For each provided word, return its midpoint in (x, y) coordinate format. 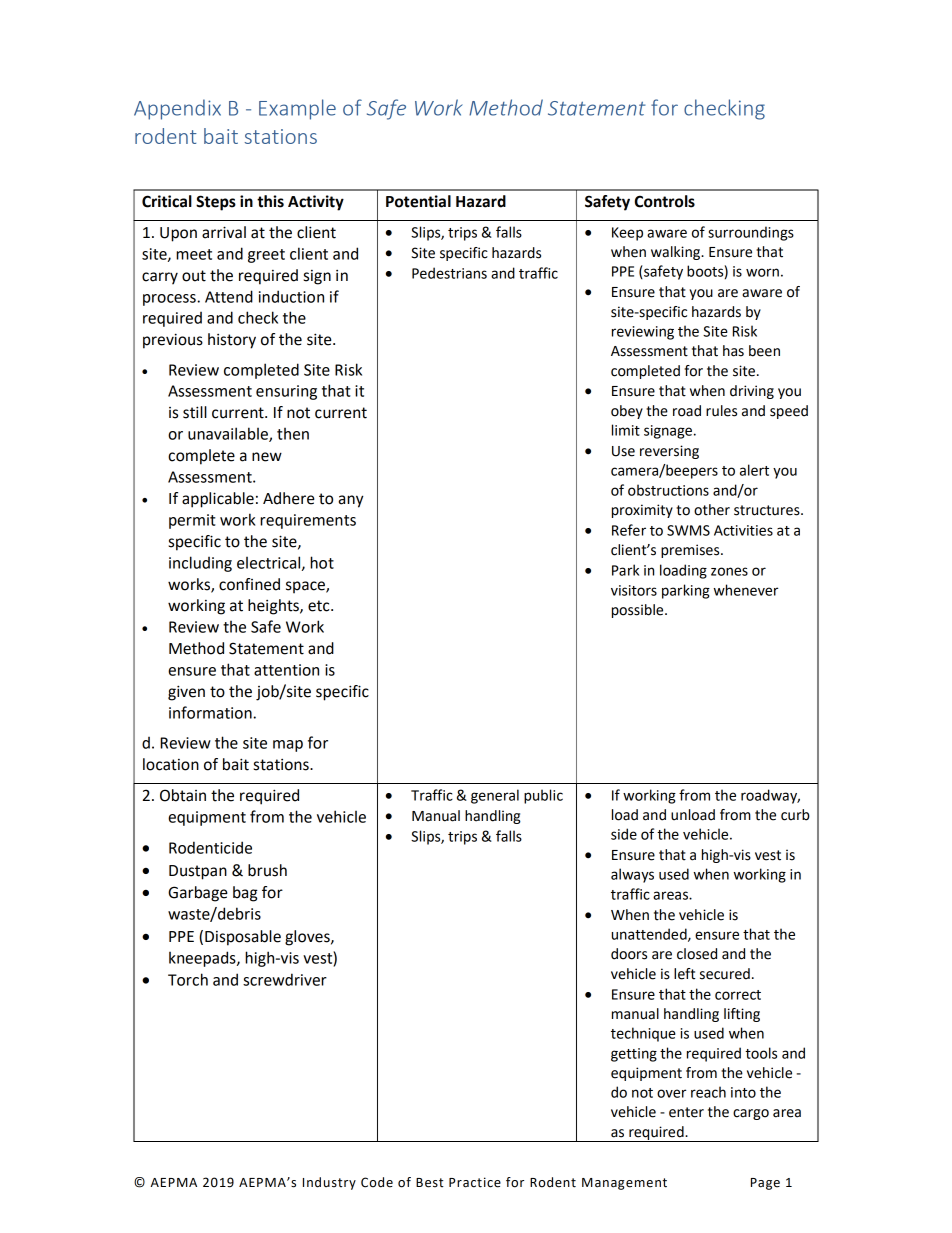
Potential (418, 201)
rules (721, 411)
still (195, 412)
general (495, 796)
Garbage (198, 894)
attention (286, 670)
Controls (665, 201)
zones (729, 571)
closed (697, 954)
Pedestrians (449, 273)
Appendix (177, 109)
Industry (329, 1183)
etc (320, 606)
